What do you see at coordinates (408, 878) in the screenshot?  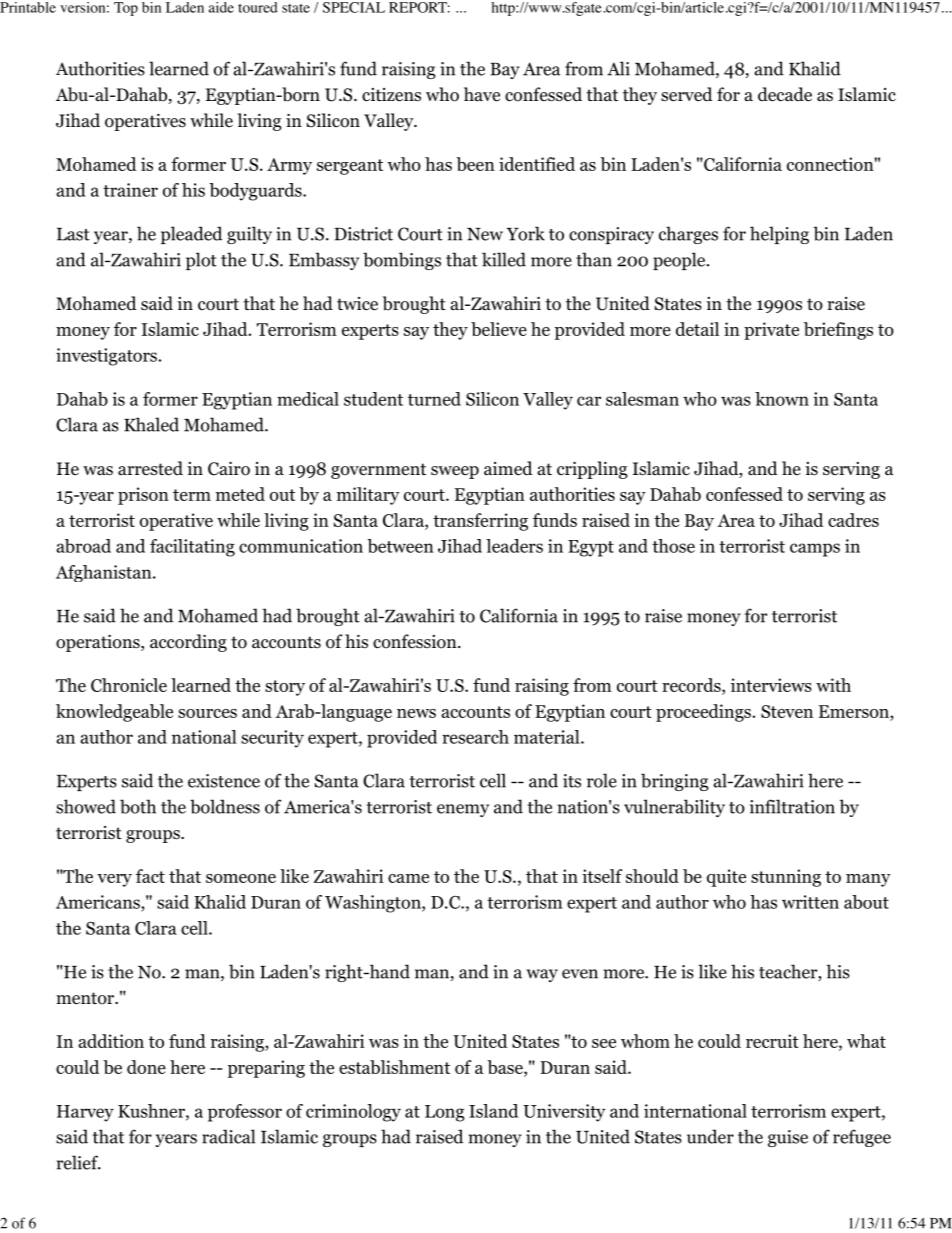 I see `came` at bounding box center [408, 878].
